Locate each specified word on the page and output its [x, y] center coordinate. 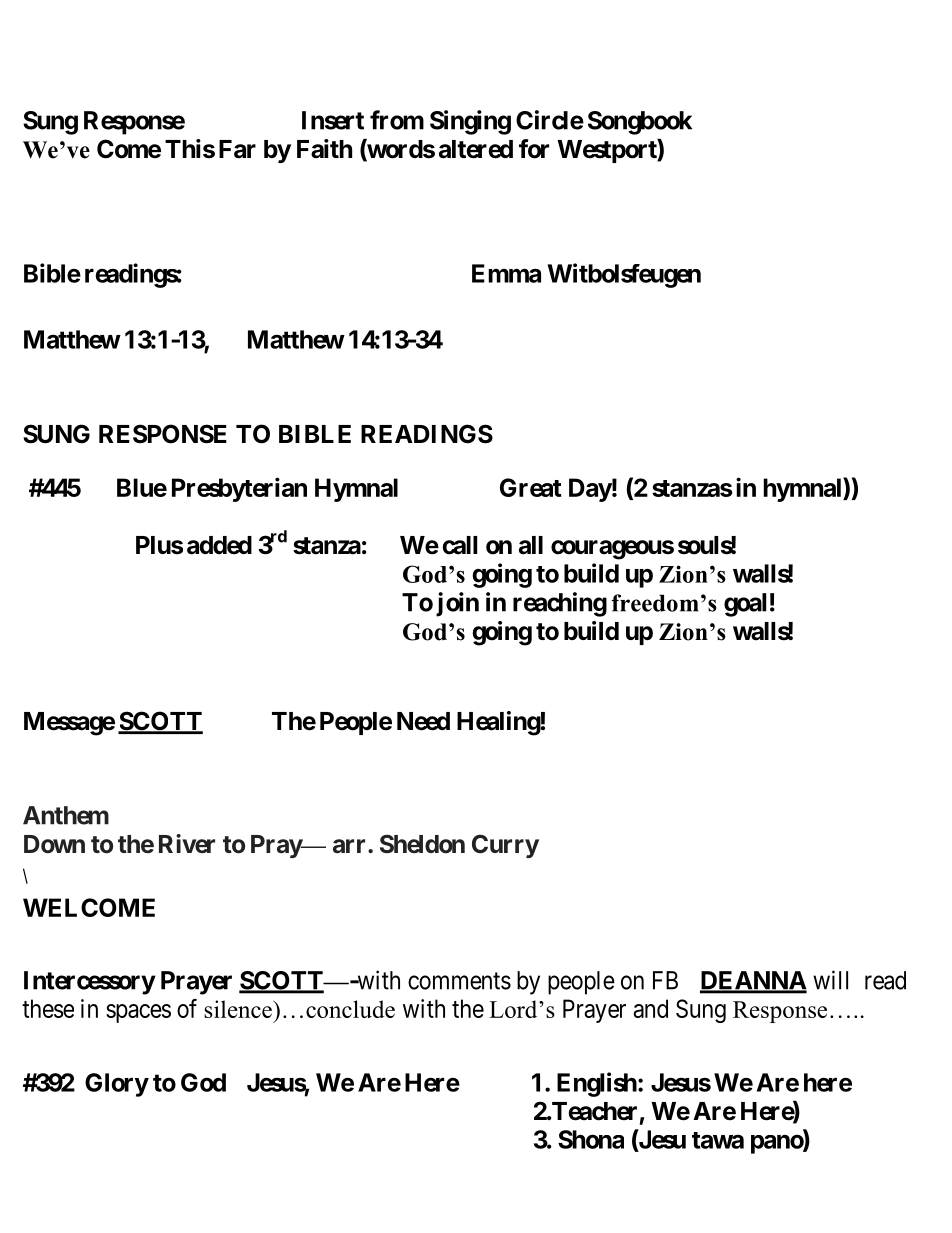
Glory [117, 1085]
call [459, 545]
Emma [506, 273]
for [534, 149]
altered [476, 149]
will [830, 980]
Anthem [66, 815]
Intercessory [89, 983]
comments [459, 981]
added [219, 545]
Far [237, 149]
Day [590, 490]
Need [423, 721]
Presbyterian [239, 489]
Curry [505, 846]
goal [745, 605]
